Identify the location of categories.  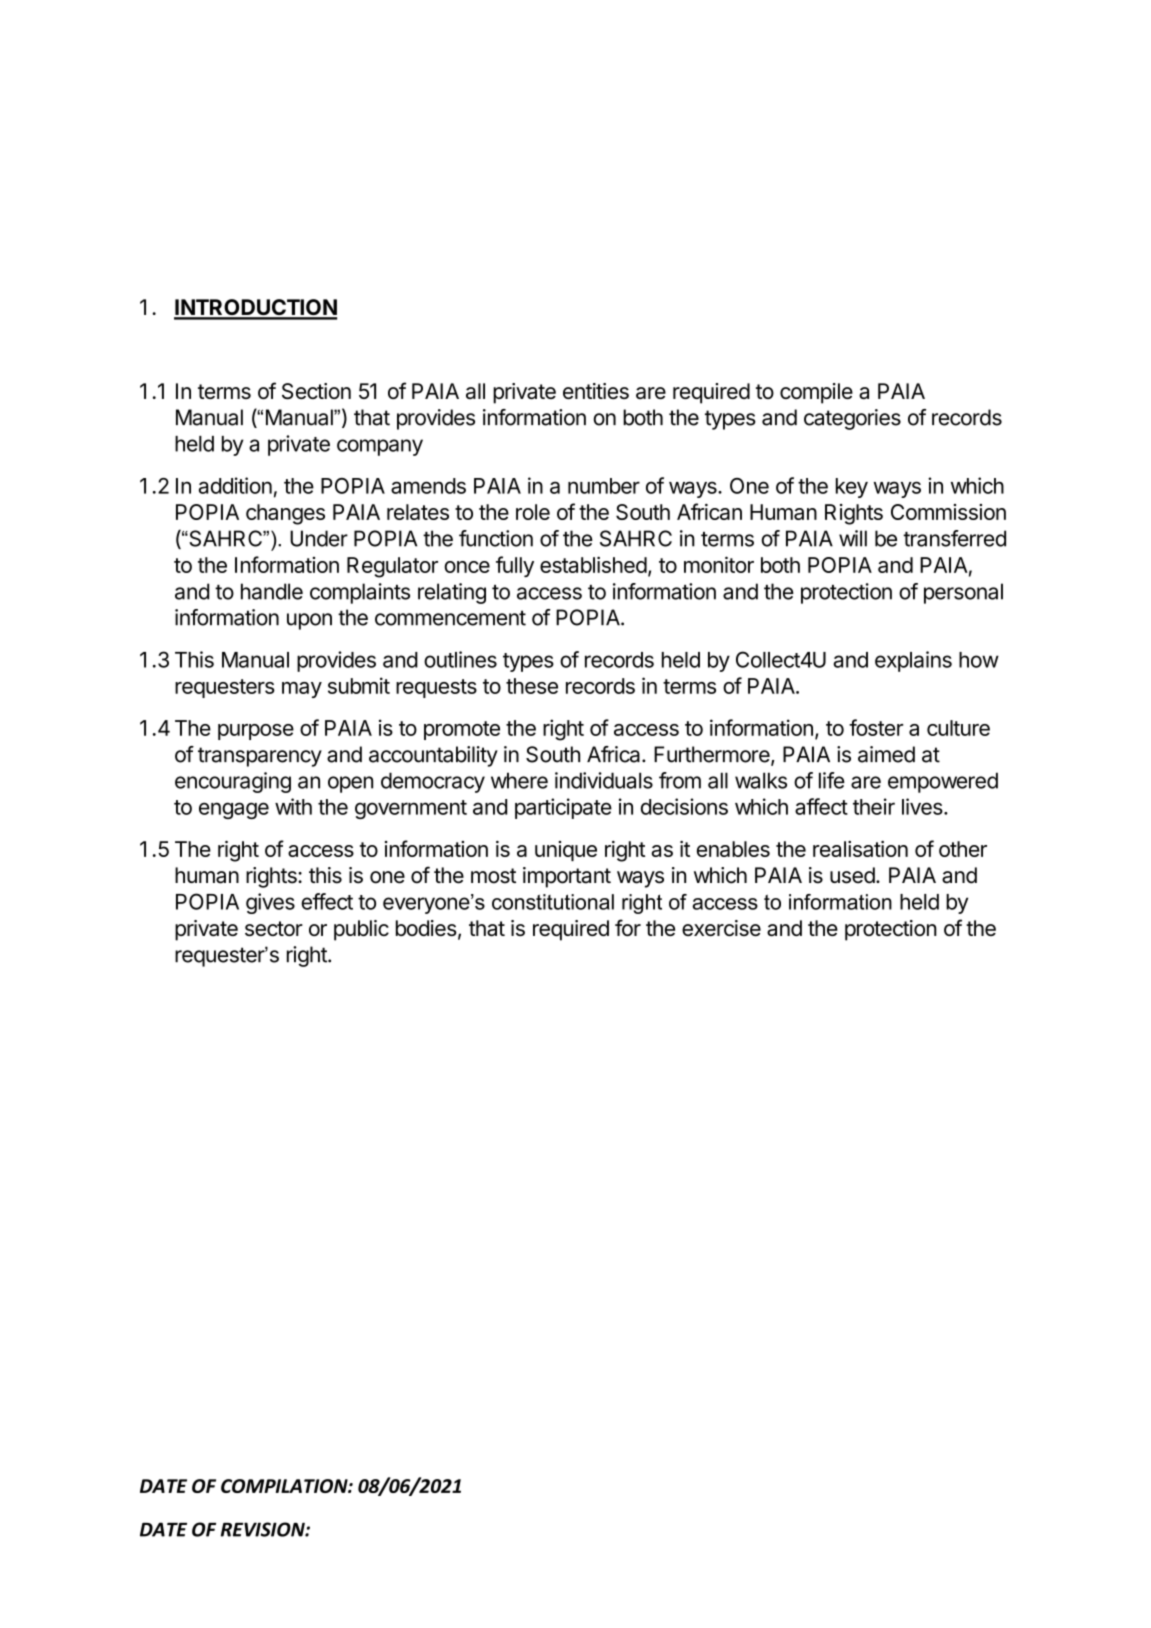
(852, 419).
